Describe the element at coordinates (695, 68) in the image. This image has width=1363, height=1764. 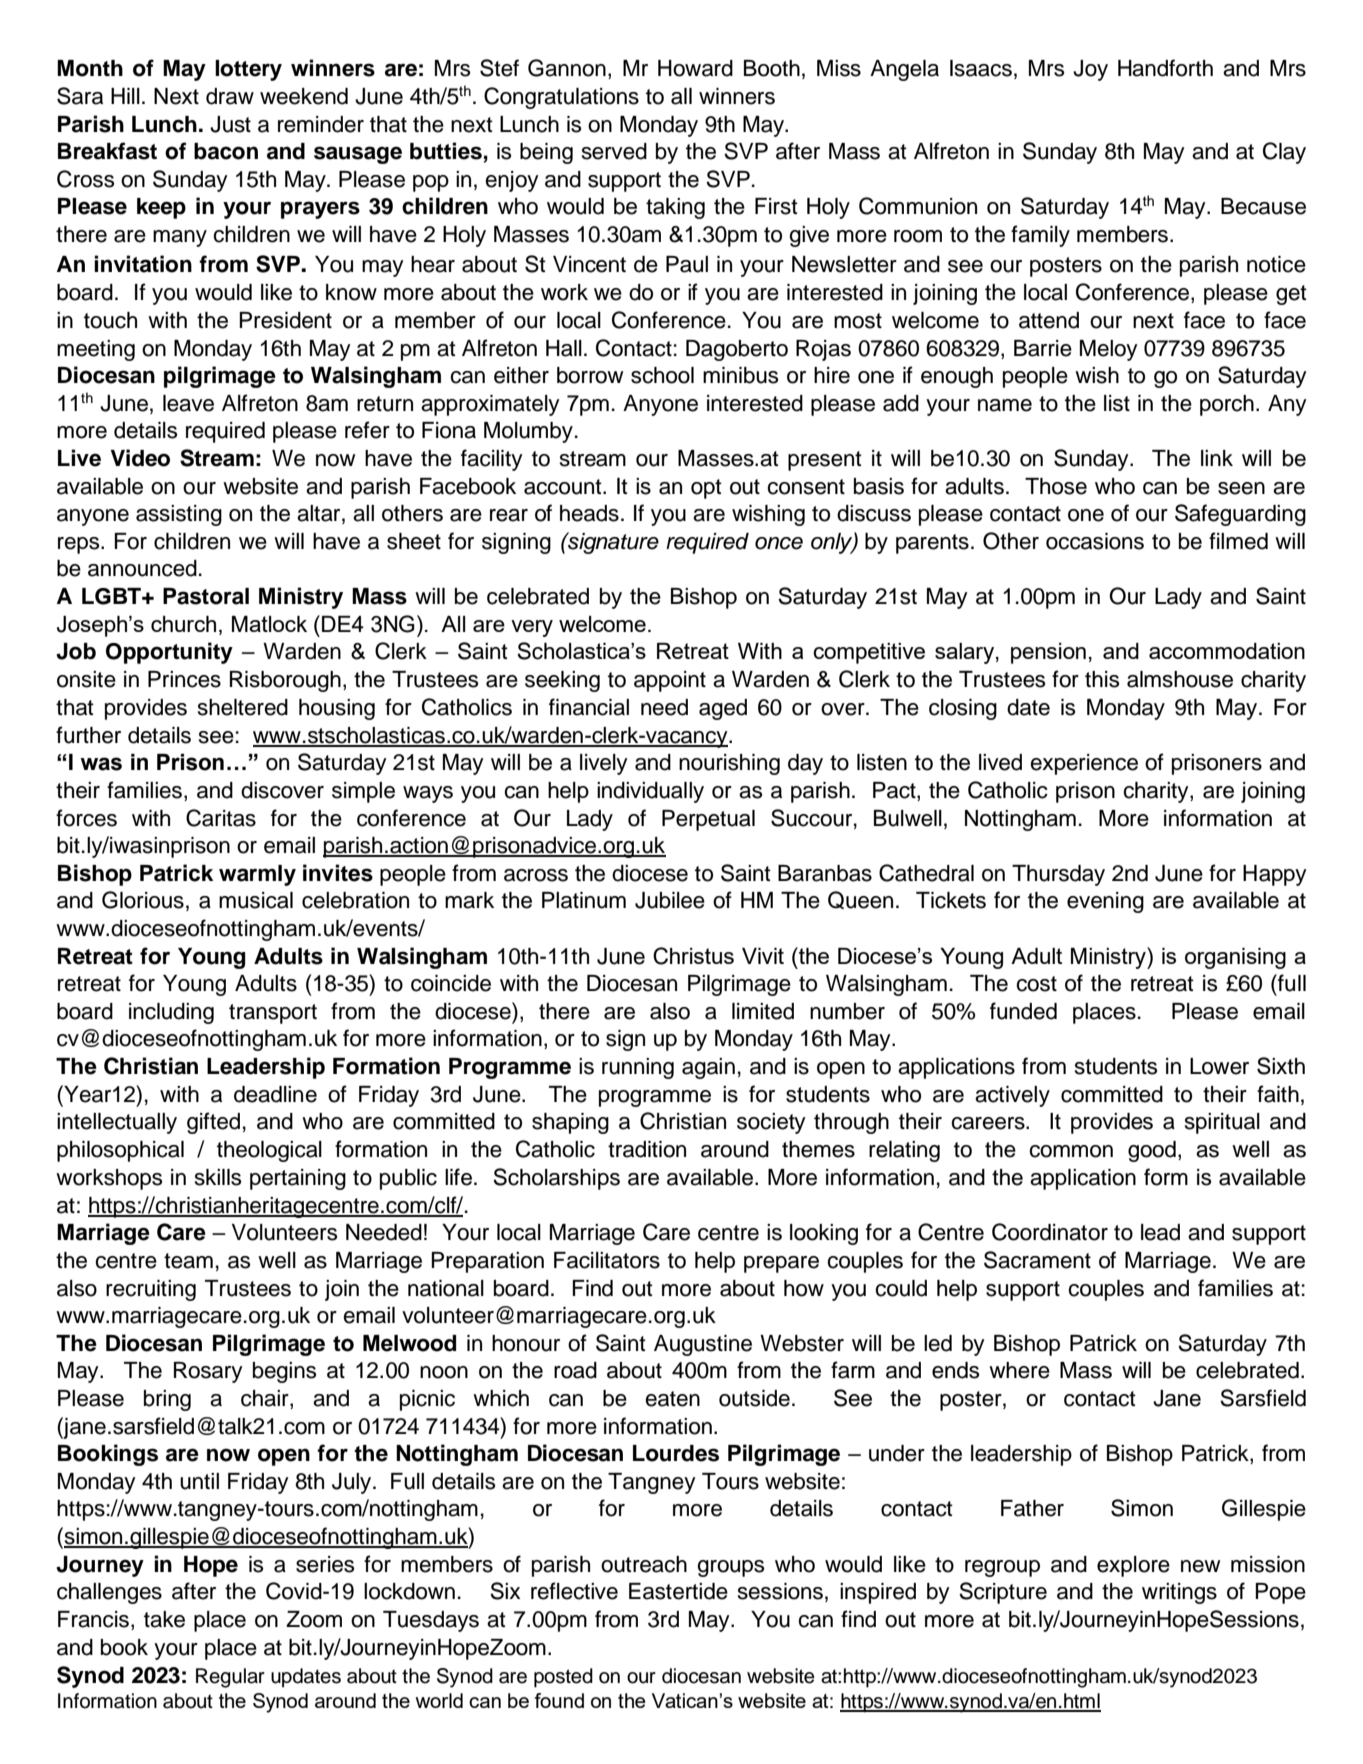
I see `Howard` at that location.
